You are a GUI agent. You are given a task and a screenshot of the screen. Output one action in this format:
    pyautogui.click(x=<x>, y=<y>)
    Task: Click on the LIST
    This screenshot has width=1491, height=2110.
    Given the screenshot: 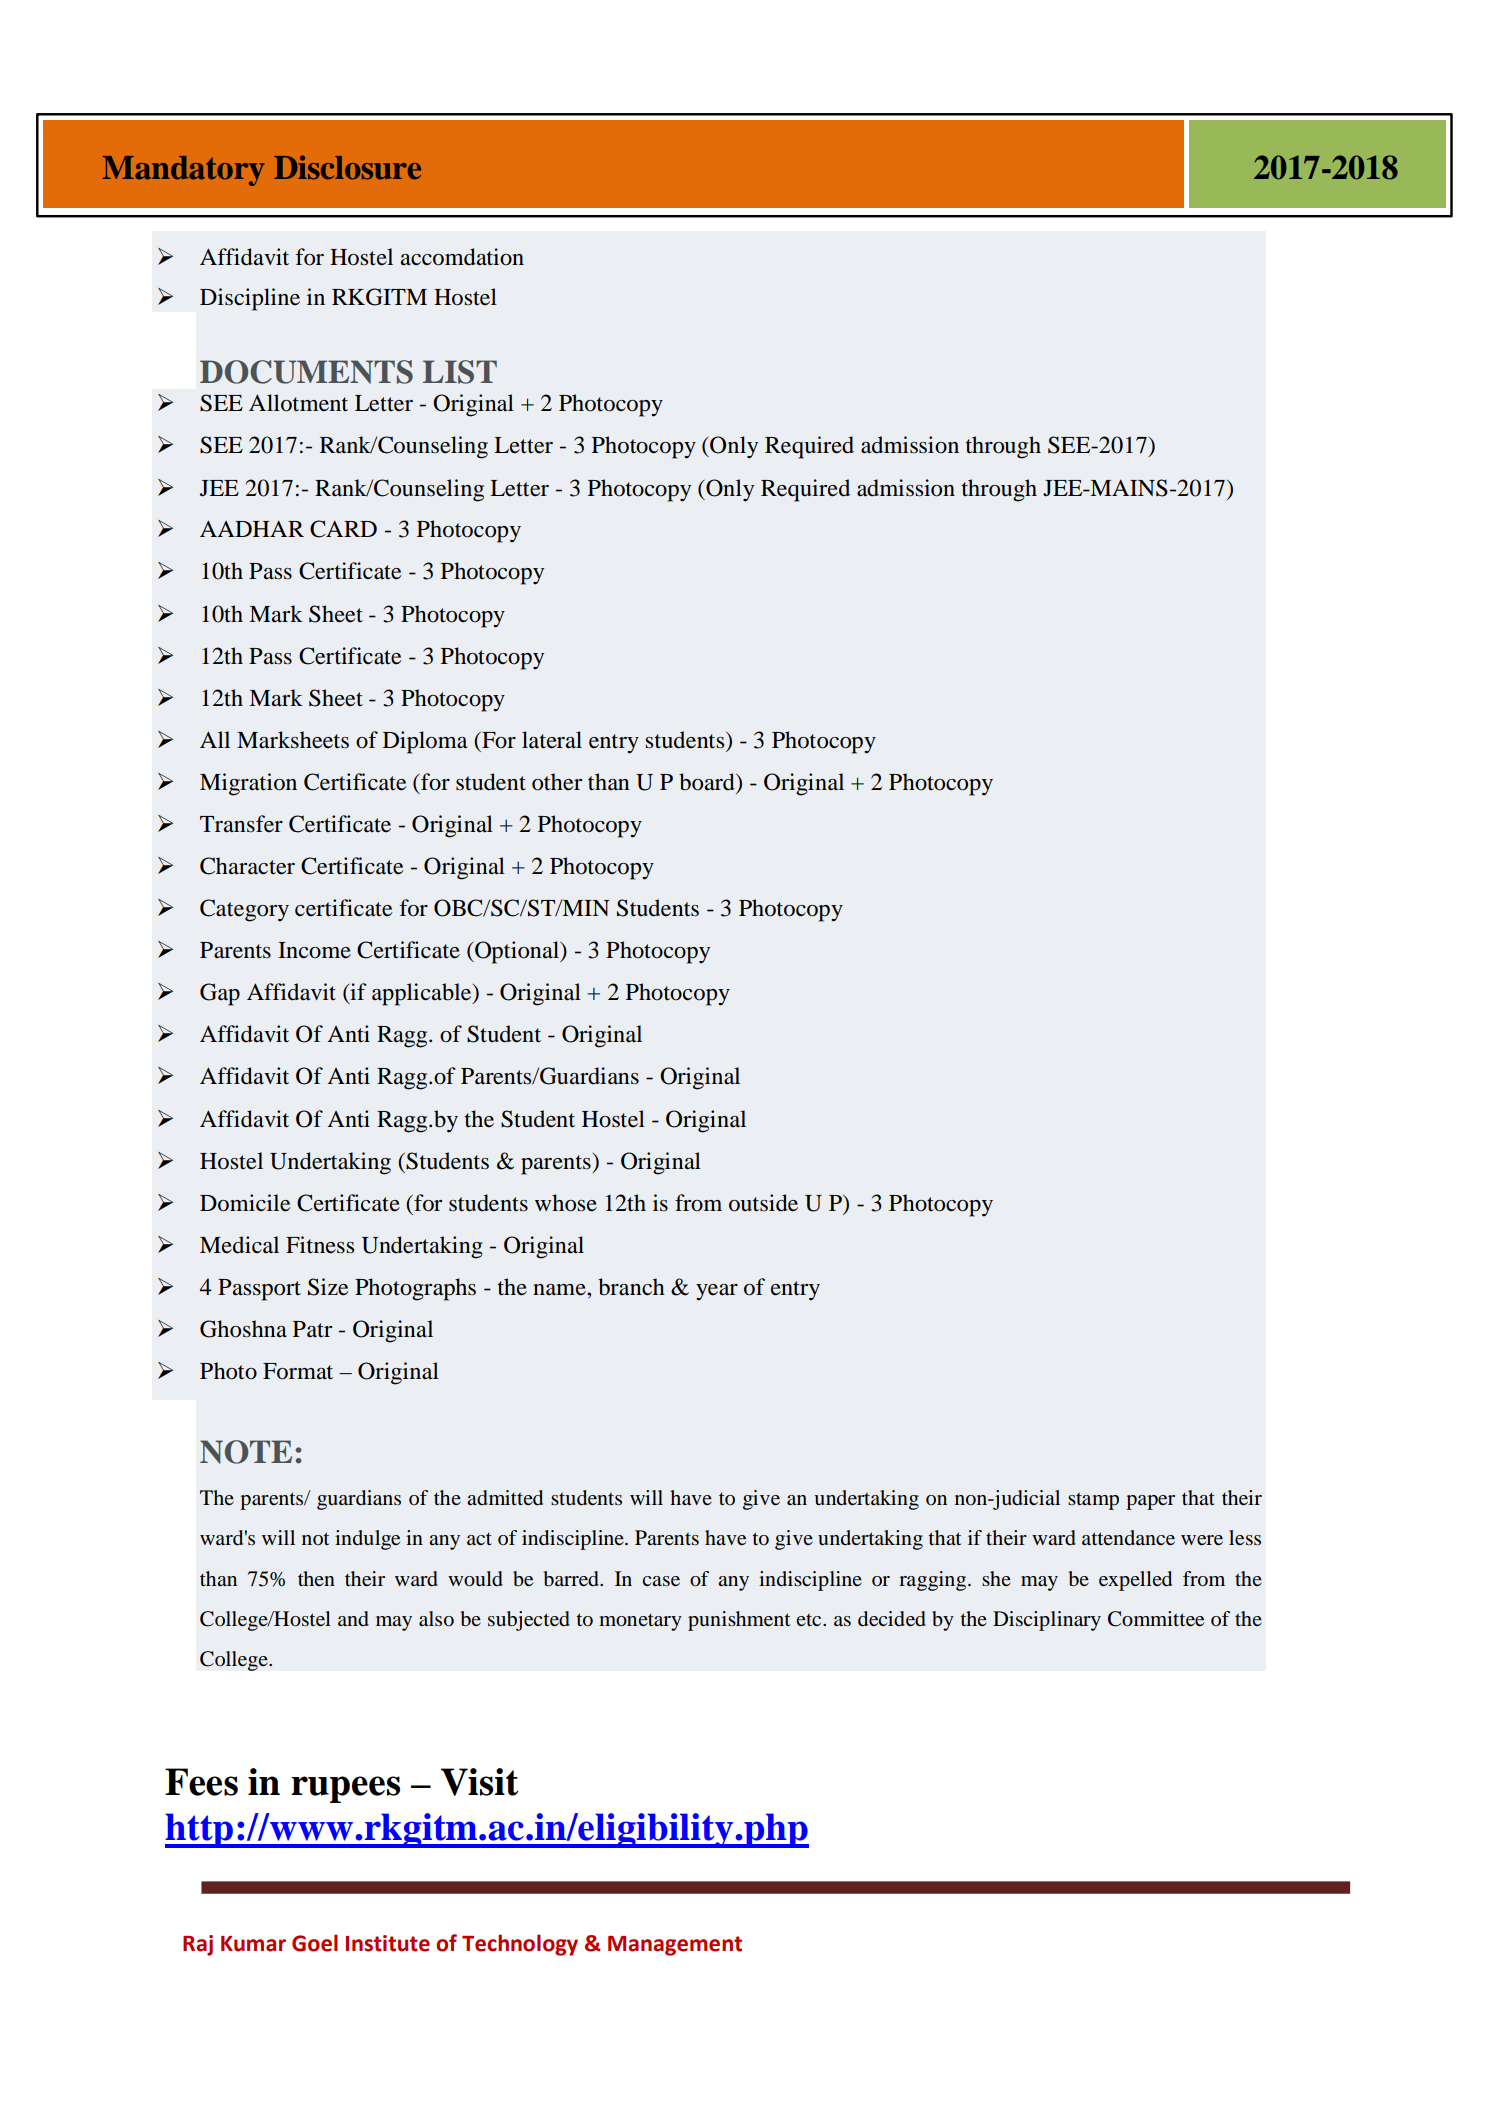 What is the action you would take?
    pyautogui.click(x=460, y=372)
